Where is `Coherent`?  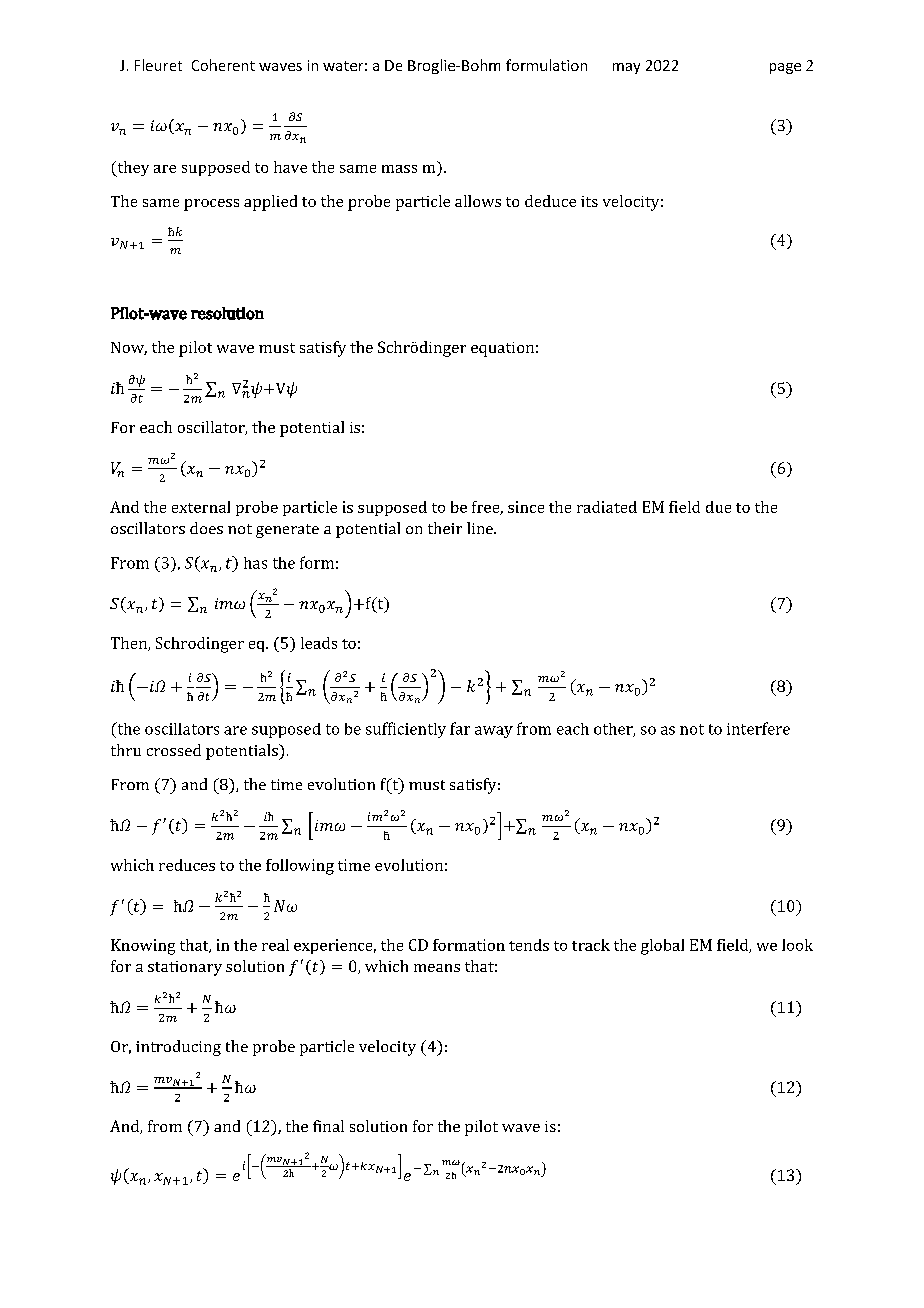
Coherent is located at coordinates (223, 65).
